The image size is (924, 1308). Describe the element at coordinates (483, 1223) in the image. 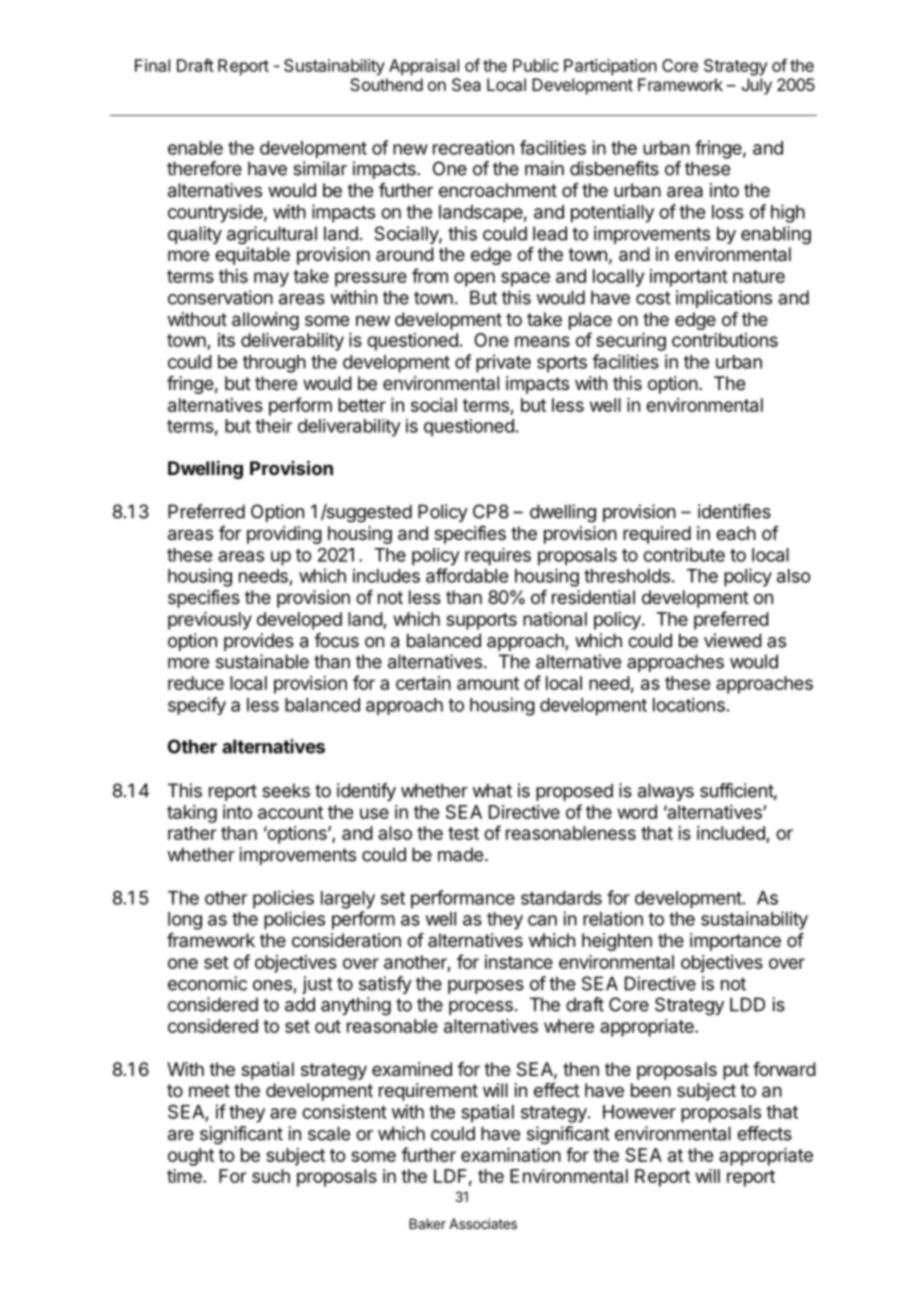

I see `Associates` at that location.
